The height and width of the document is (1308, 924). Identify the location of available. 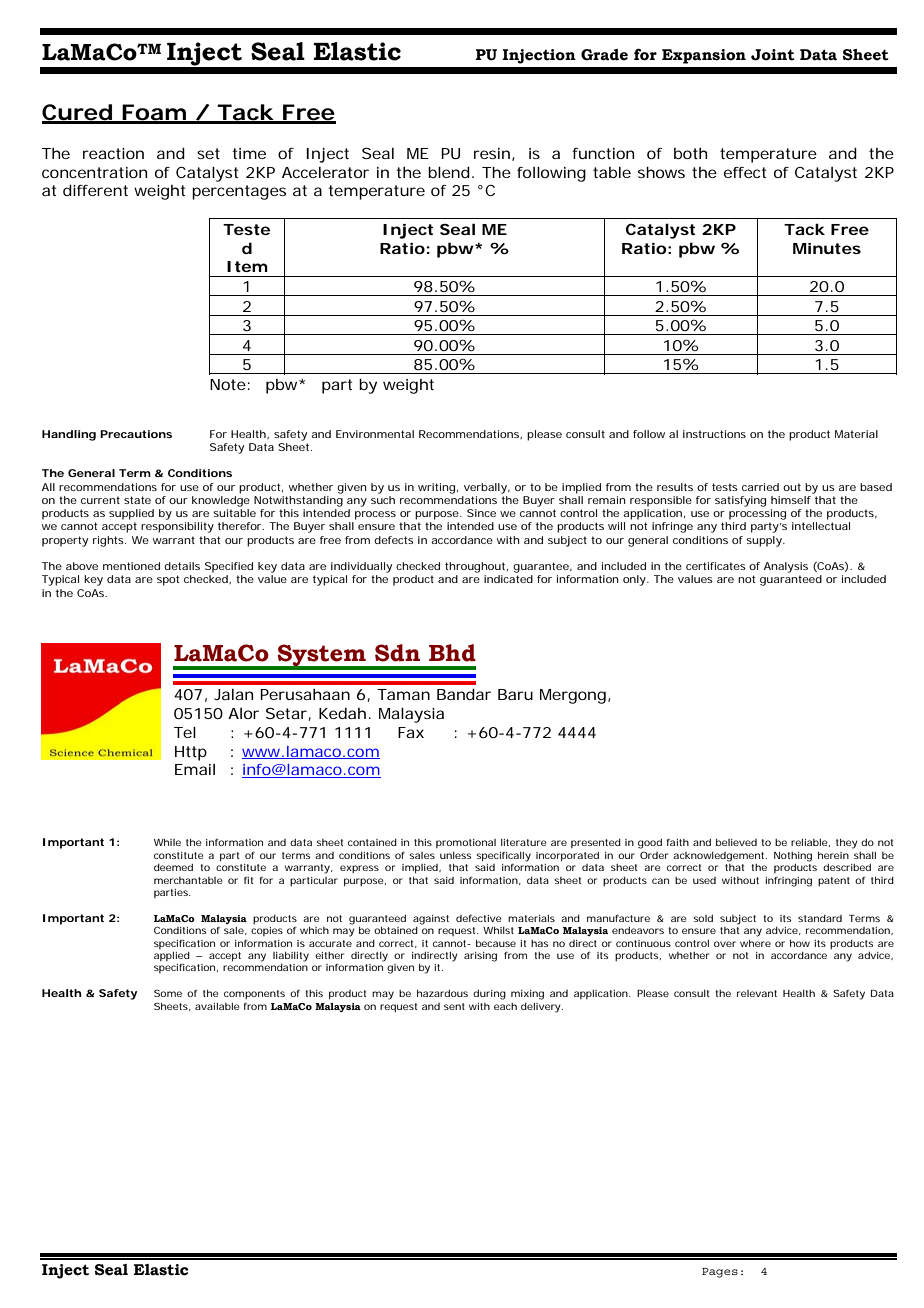
(217, 1006).
